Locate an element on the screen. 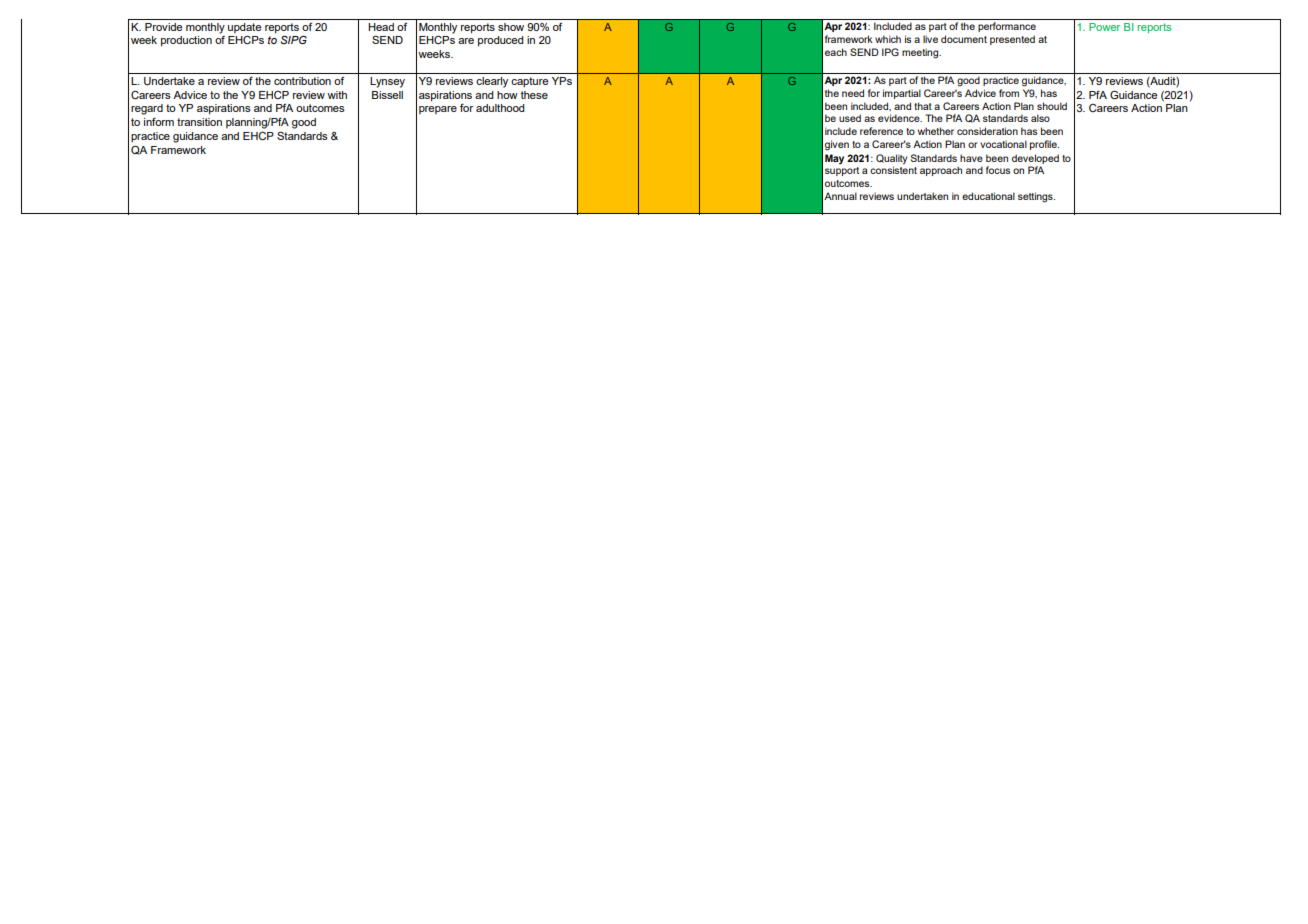  educational is located at coordinates (988, 196).
